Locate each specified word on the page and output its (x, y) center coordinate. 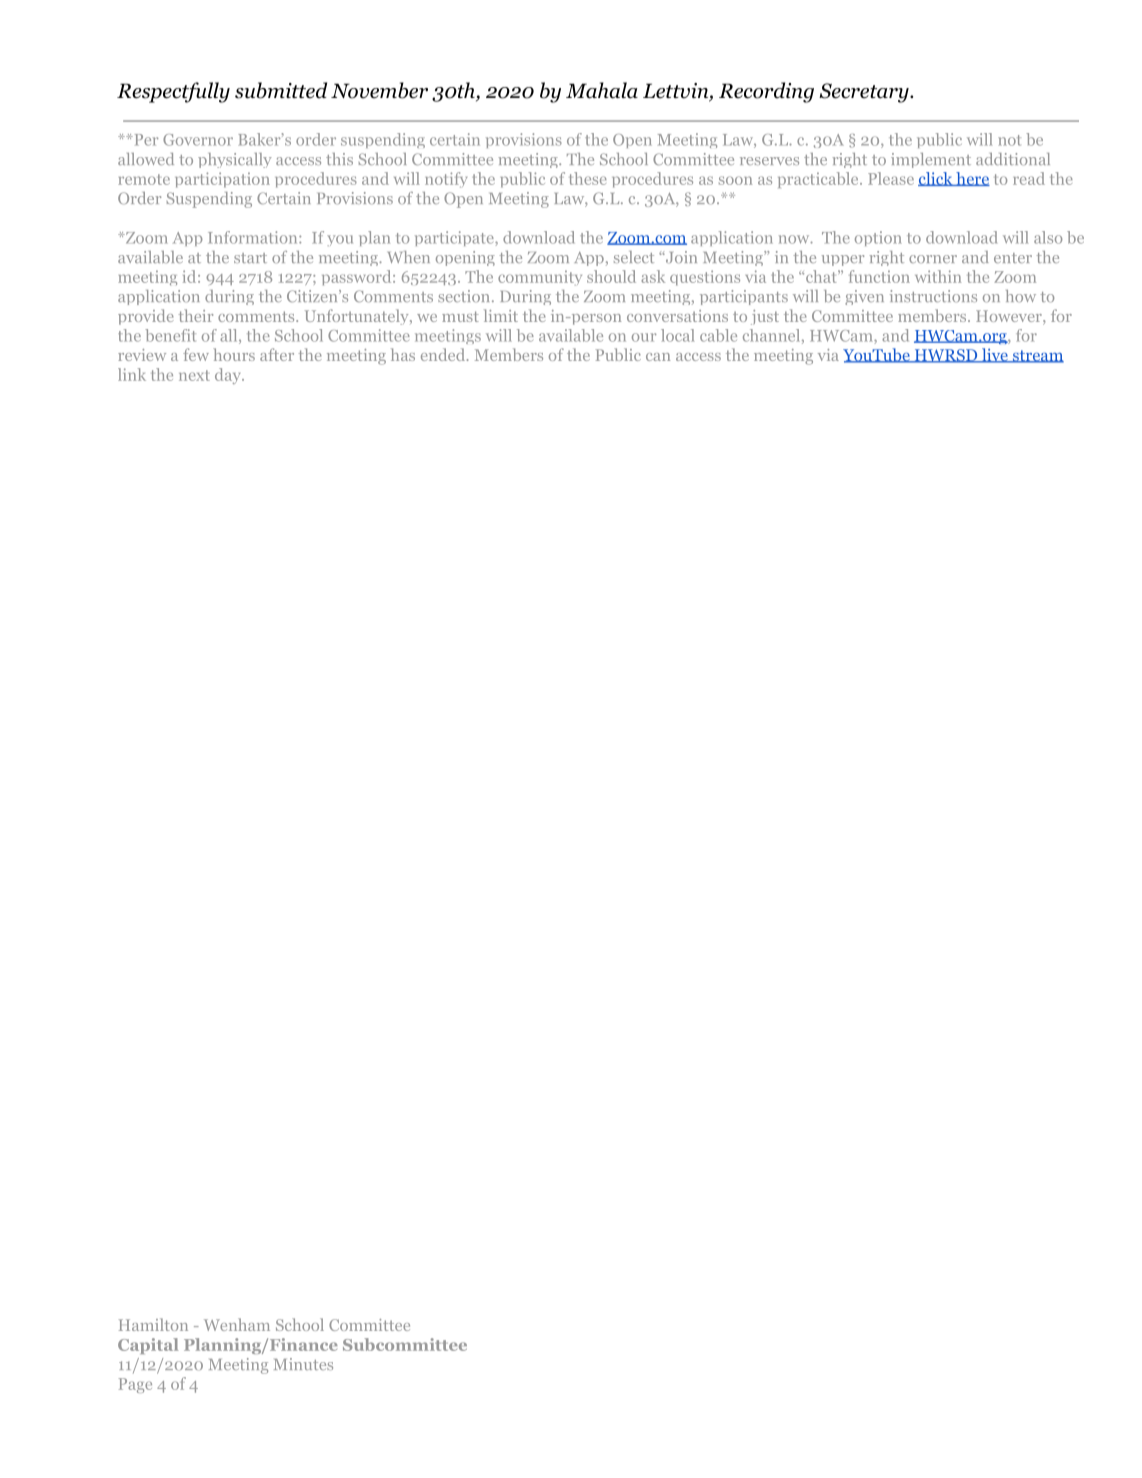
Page (135, 1385)
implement (931, 160)
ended (443, 354)
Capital (148, 1346)
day (229, 376)
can (658, 357)
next (194, 375)
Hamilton (153, 1324)
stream (1037, 356)
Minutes (303, 1364)
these (588, 178)
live (994, 355)
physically (235, 160)
